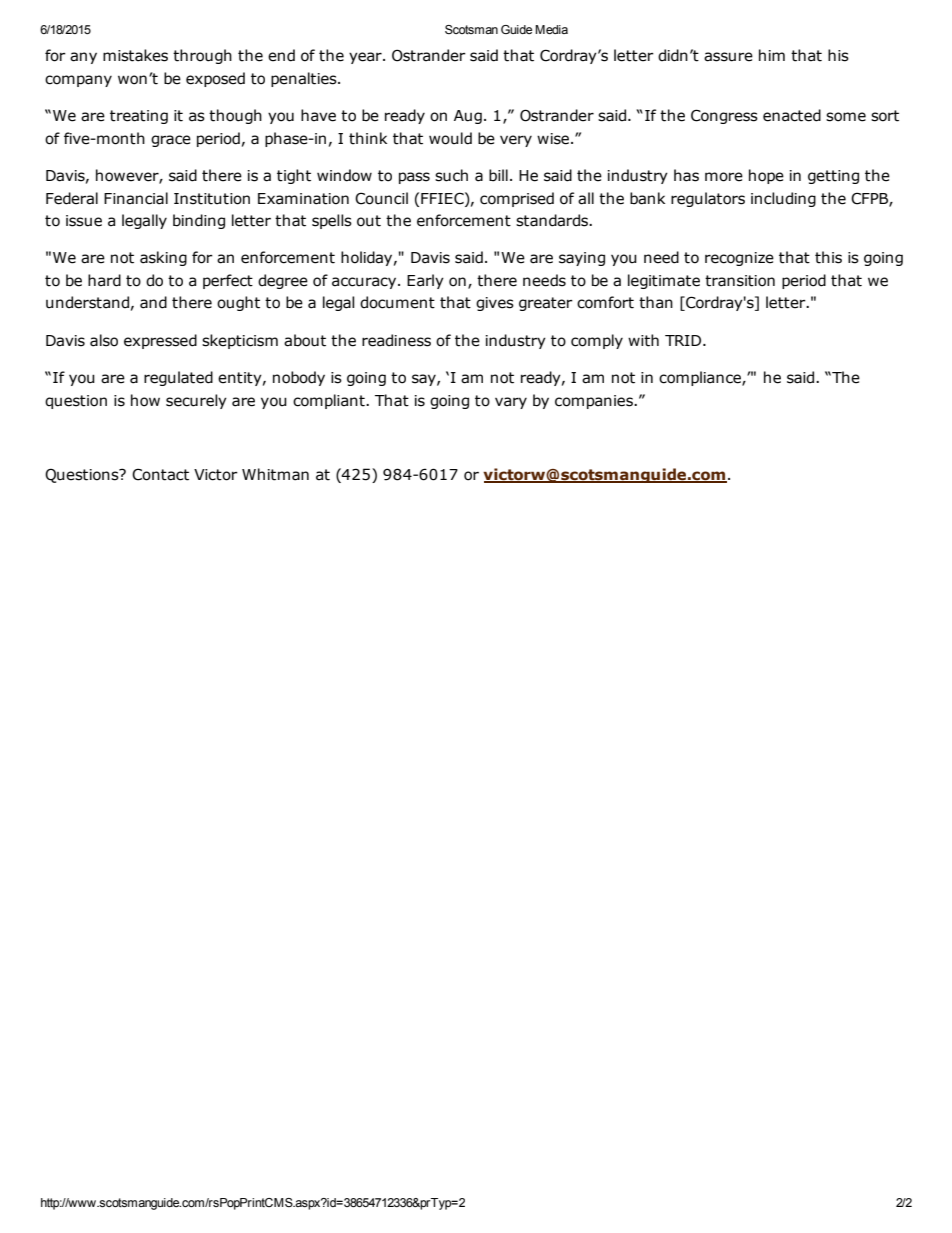 The height and width of the page is (1233, 952). What do you see at coordinates (275, 474) in the page?
I see `Whitman` at bounding box center [275, 474].
